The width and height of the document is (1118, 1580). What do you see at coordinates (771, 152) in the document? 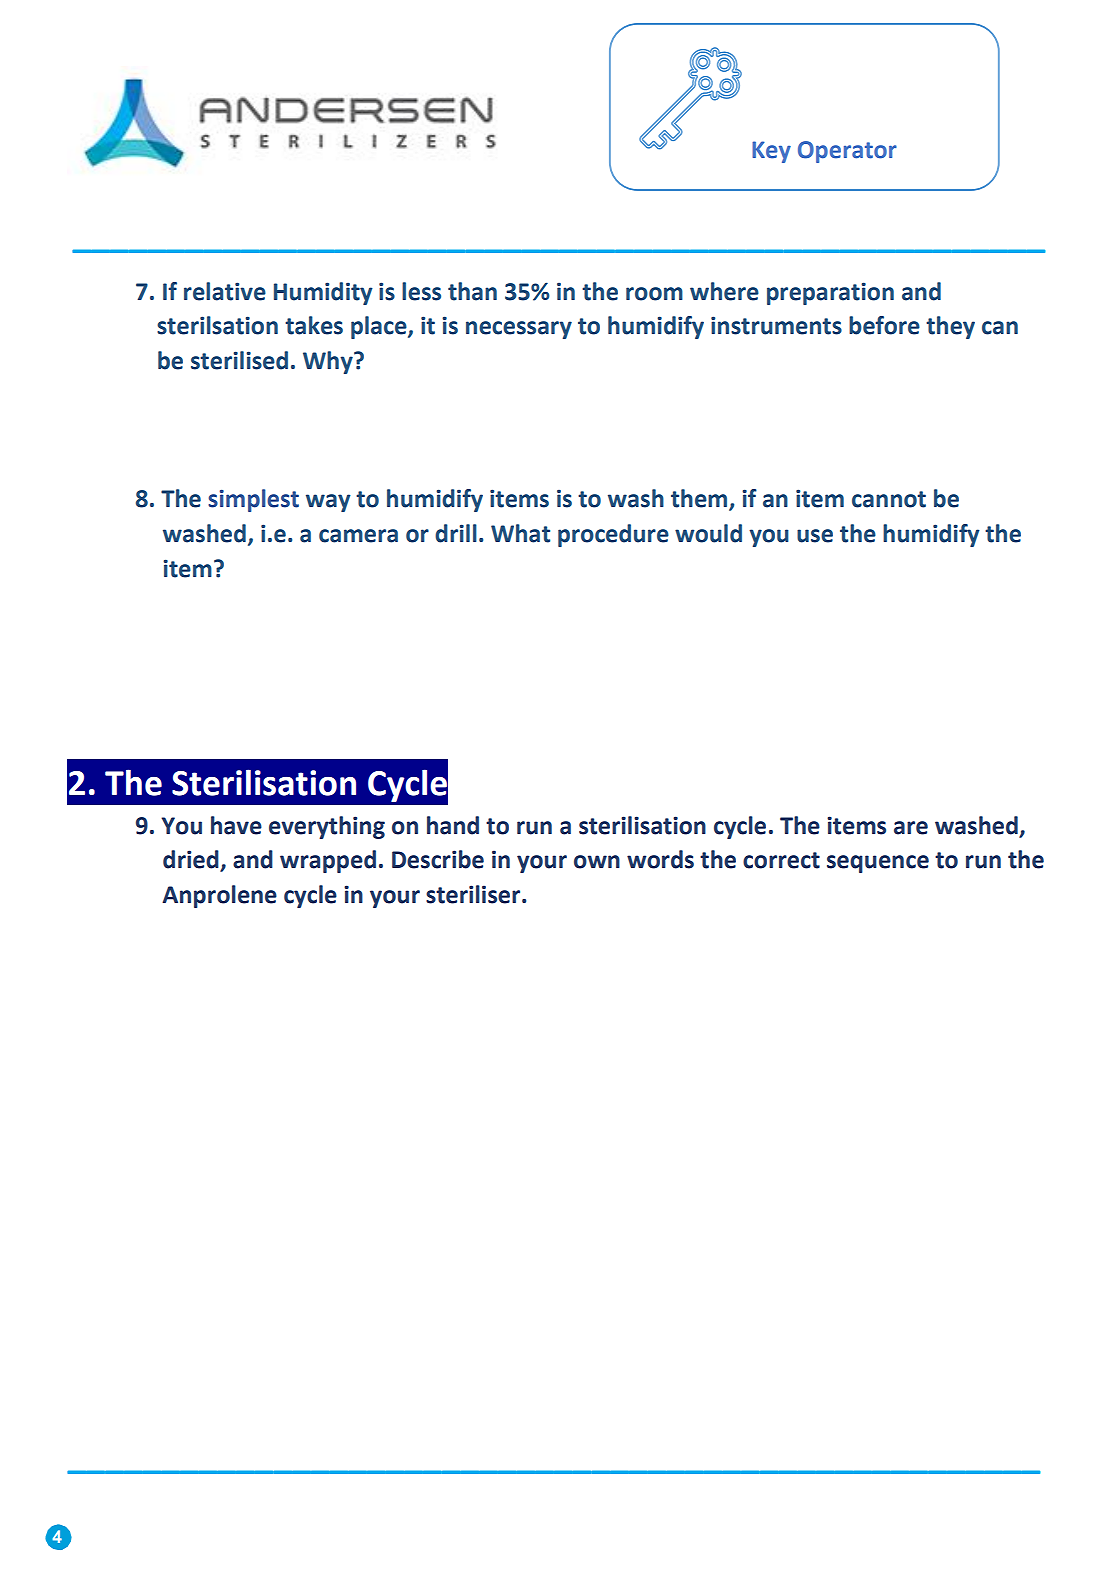
I see `Key` at bounding box center [771, 152].
